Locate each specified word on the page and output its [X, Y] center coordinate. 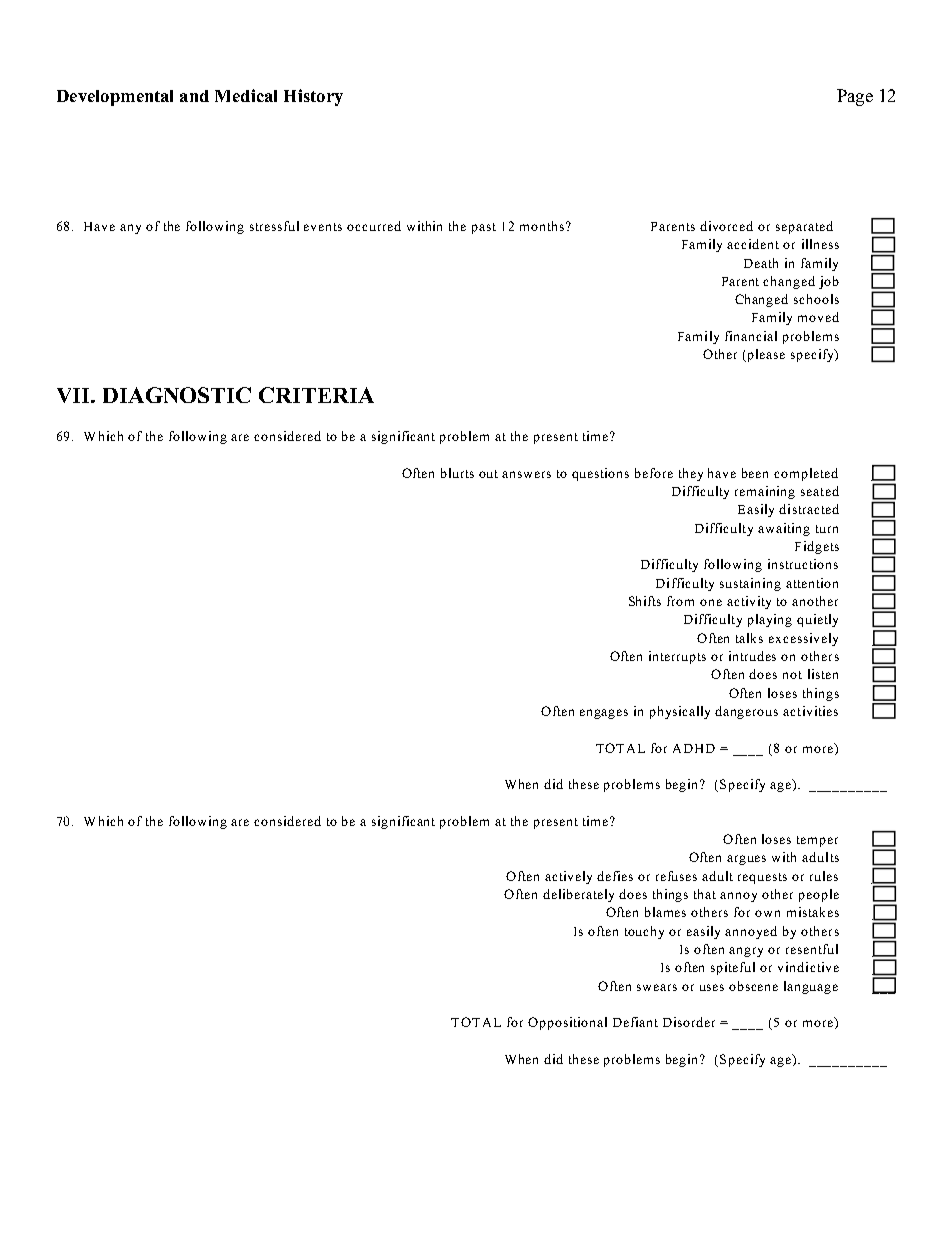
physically [680, 712]
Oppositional [567, 1023]
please [765, 355]
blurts [457, 473]
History [313, 97]
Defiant [635, 1022]
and [194, 96]
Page [855, 97]
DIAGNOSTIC [177, 395]
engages [604, 714]
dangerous [746, 712]
